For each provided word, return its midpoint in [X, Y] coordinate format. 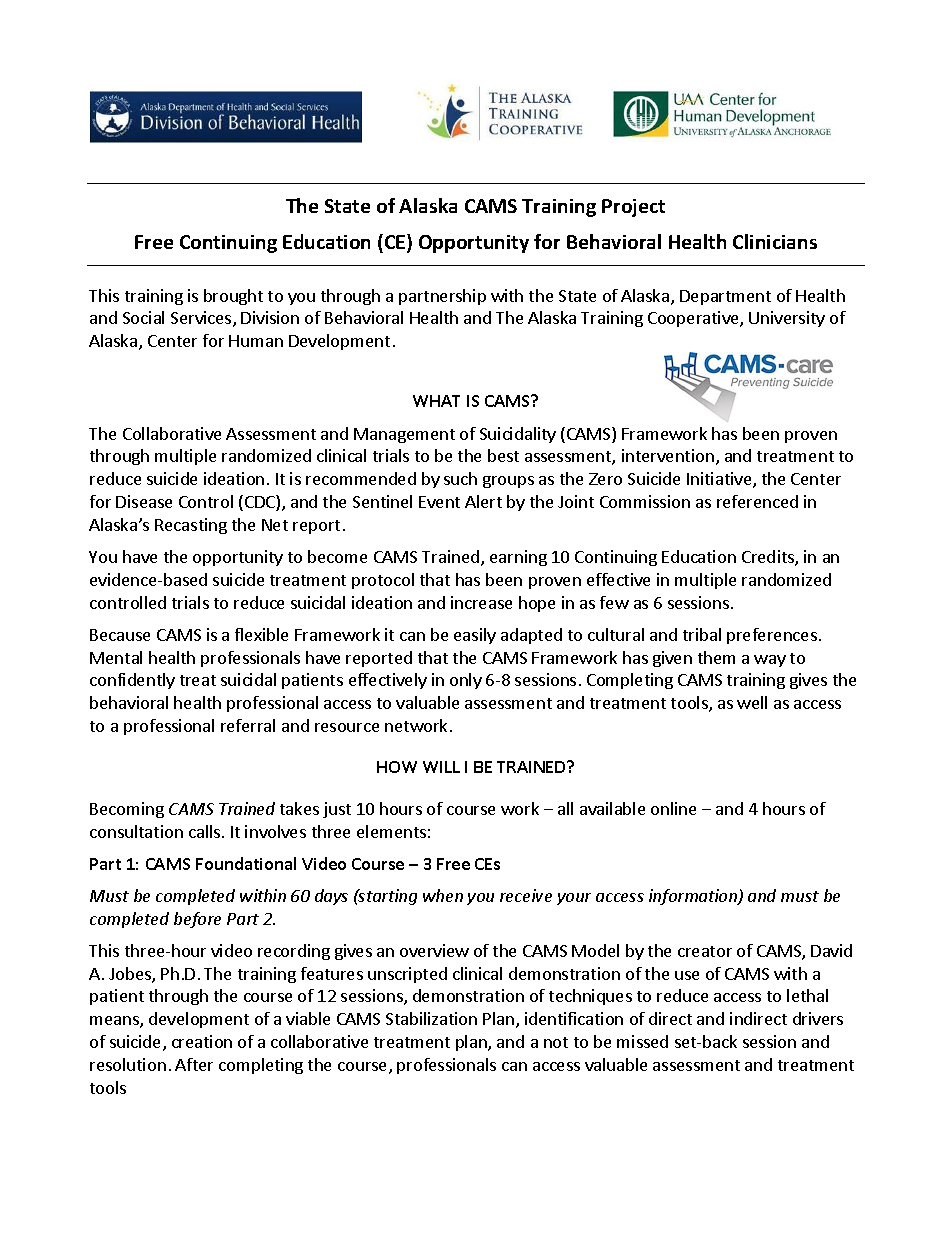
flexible [261, 634]
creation [202, 1041]
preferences [772, 636]
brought [233, 297]
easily [475, 636]
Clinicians [775, 241]
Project [633, 208]
